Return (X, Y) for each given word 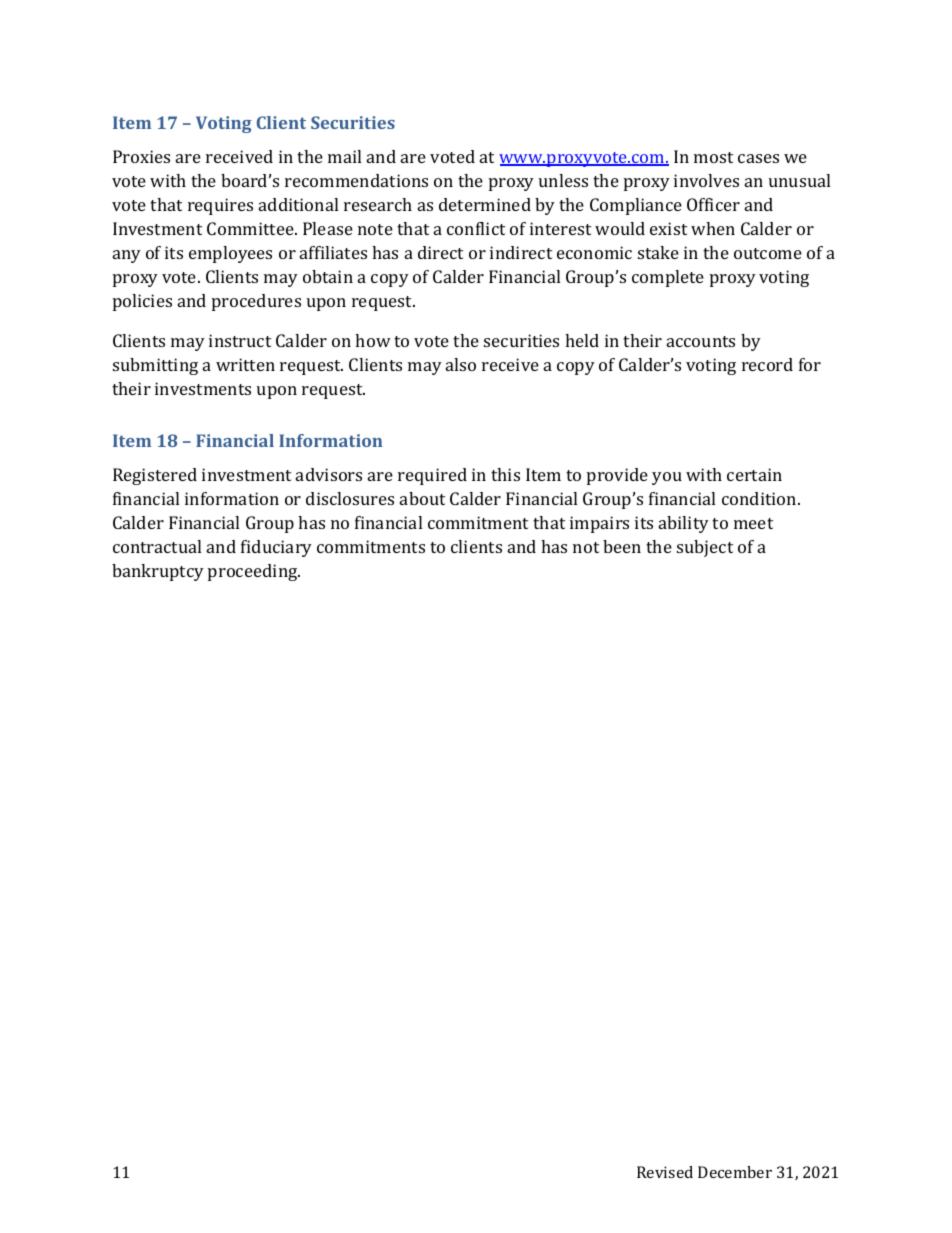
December (735, 1172)
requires (220, 206)
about (422, 498)
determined (485, 204)
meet (753, 523)
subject (705, 548)
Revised (665, 1172)
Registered (155, 476)
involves (706, 180)
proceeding (254, 572)
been (622, 546)
